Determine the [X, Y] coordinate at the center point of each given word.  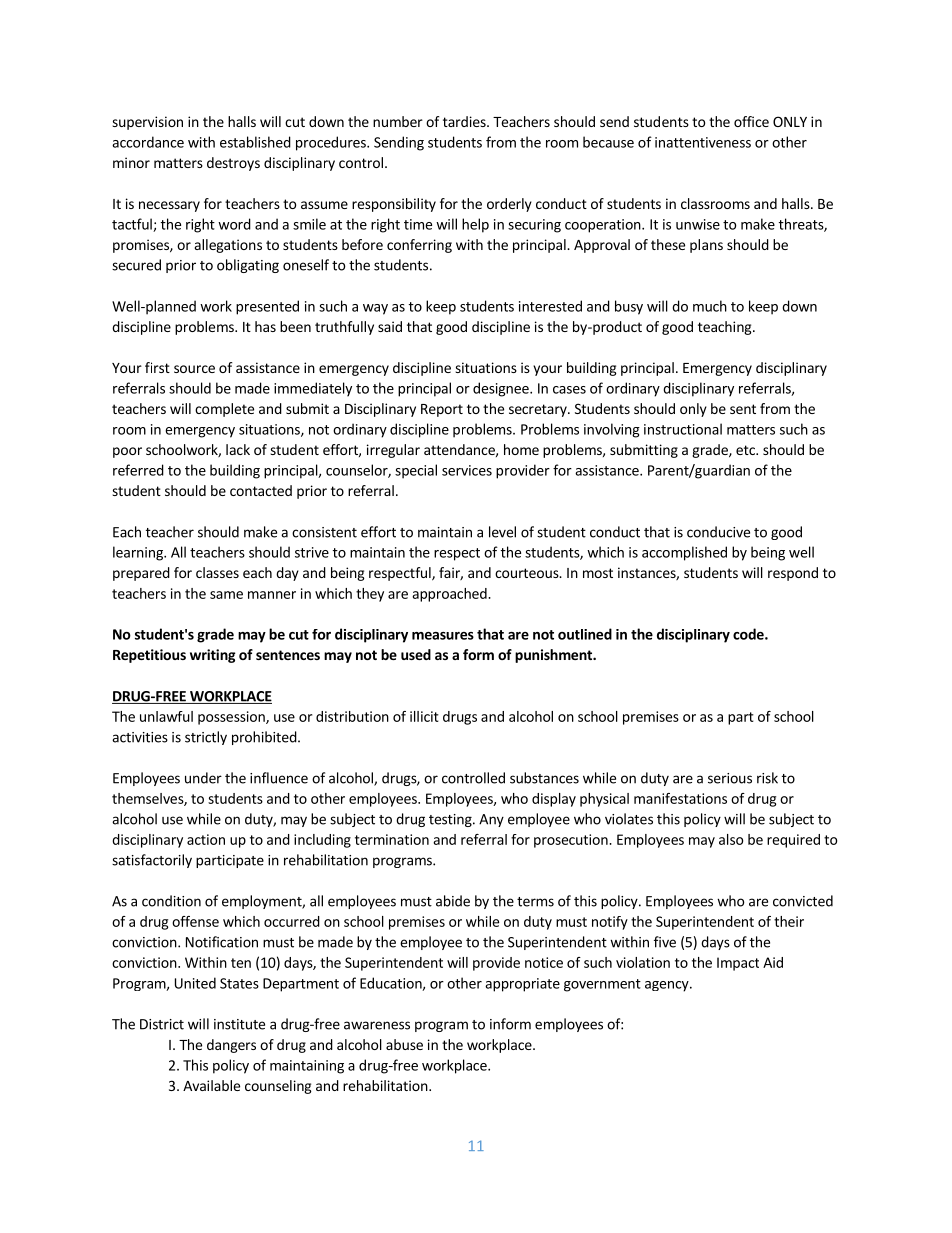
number [398, 121]
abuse [404, 1044]
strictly [206, 738]
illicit [424, 716]
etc [746, 450]
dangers [231, 1046]
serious [730, 778]
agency [668, 986]
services [467, 470]
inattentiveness [703, 142]
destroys [233, 164]
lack [238, 449]
